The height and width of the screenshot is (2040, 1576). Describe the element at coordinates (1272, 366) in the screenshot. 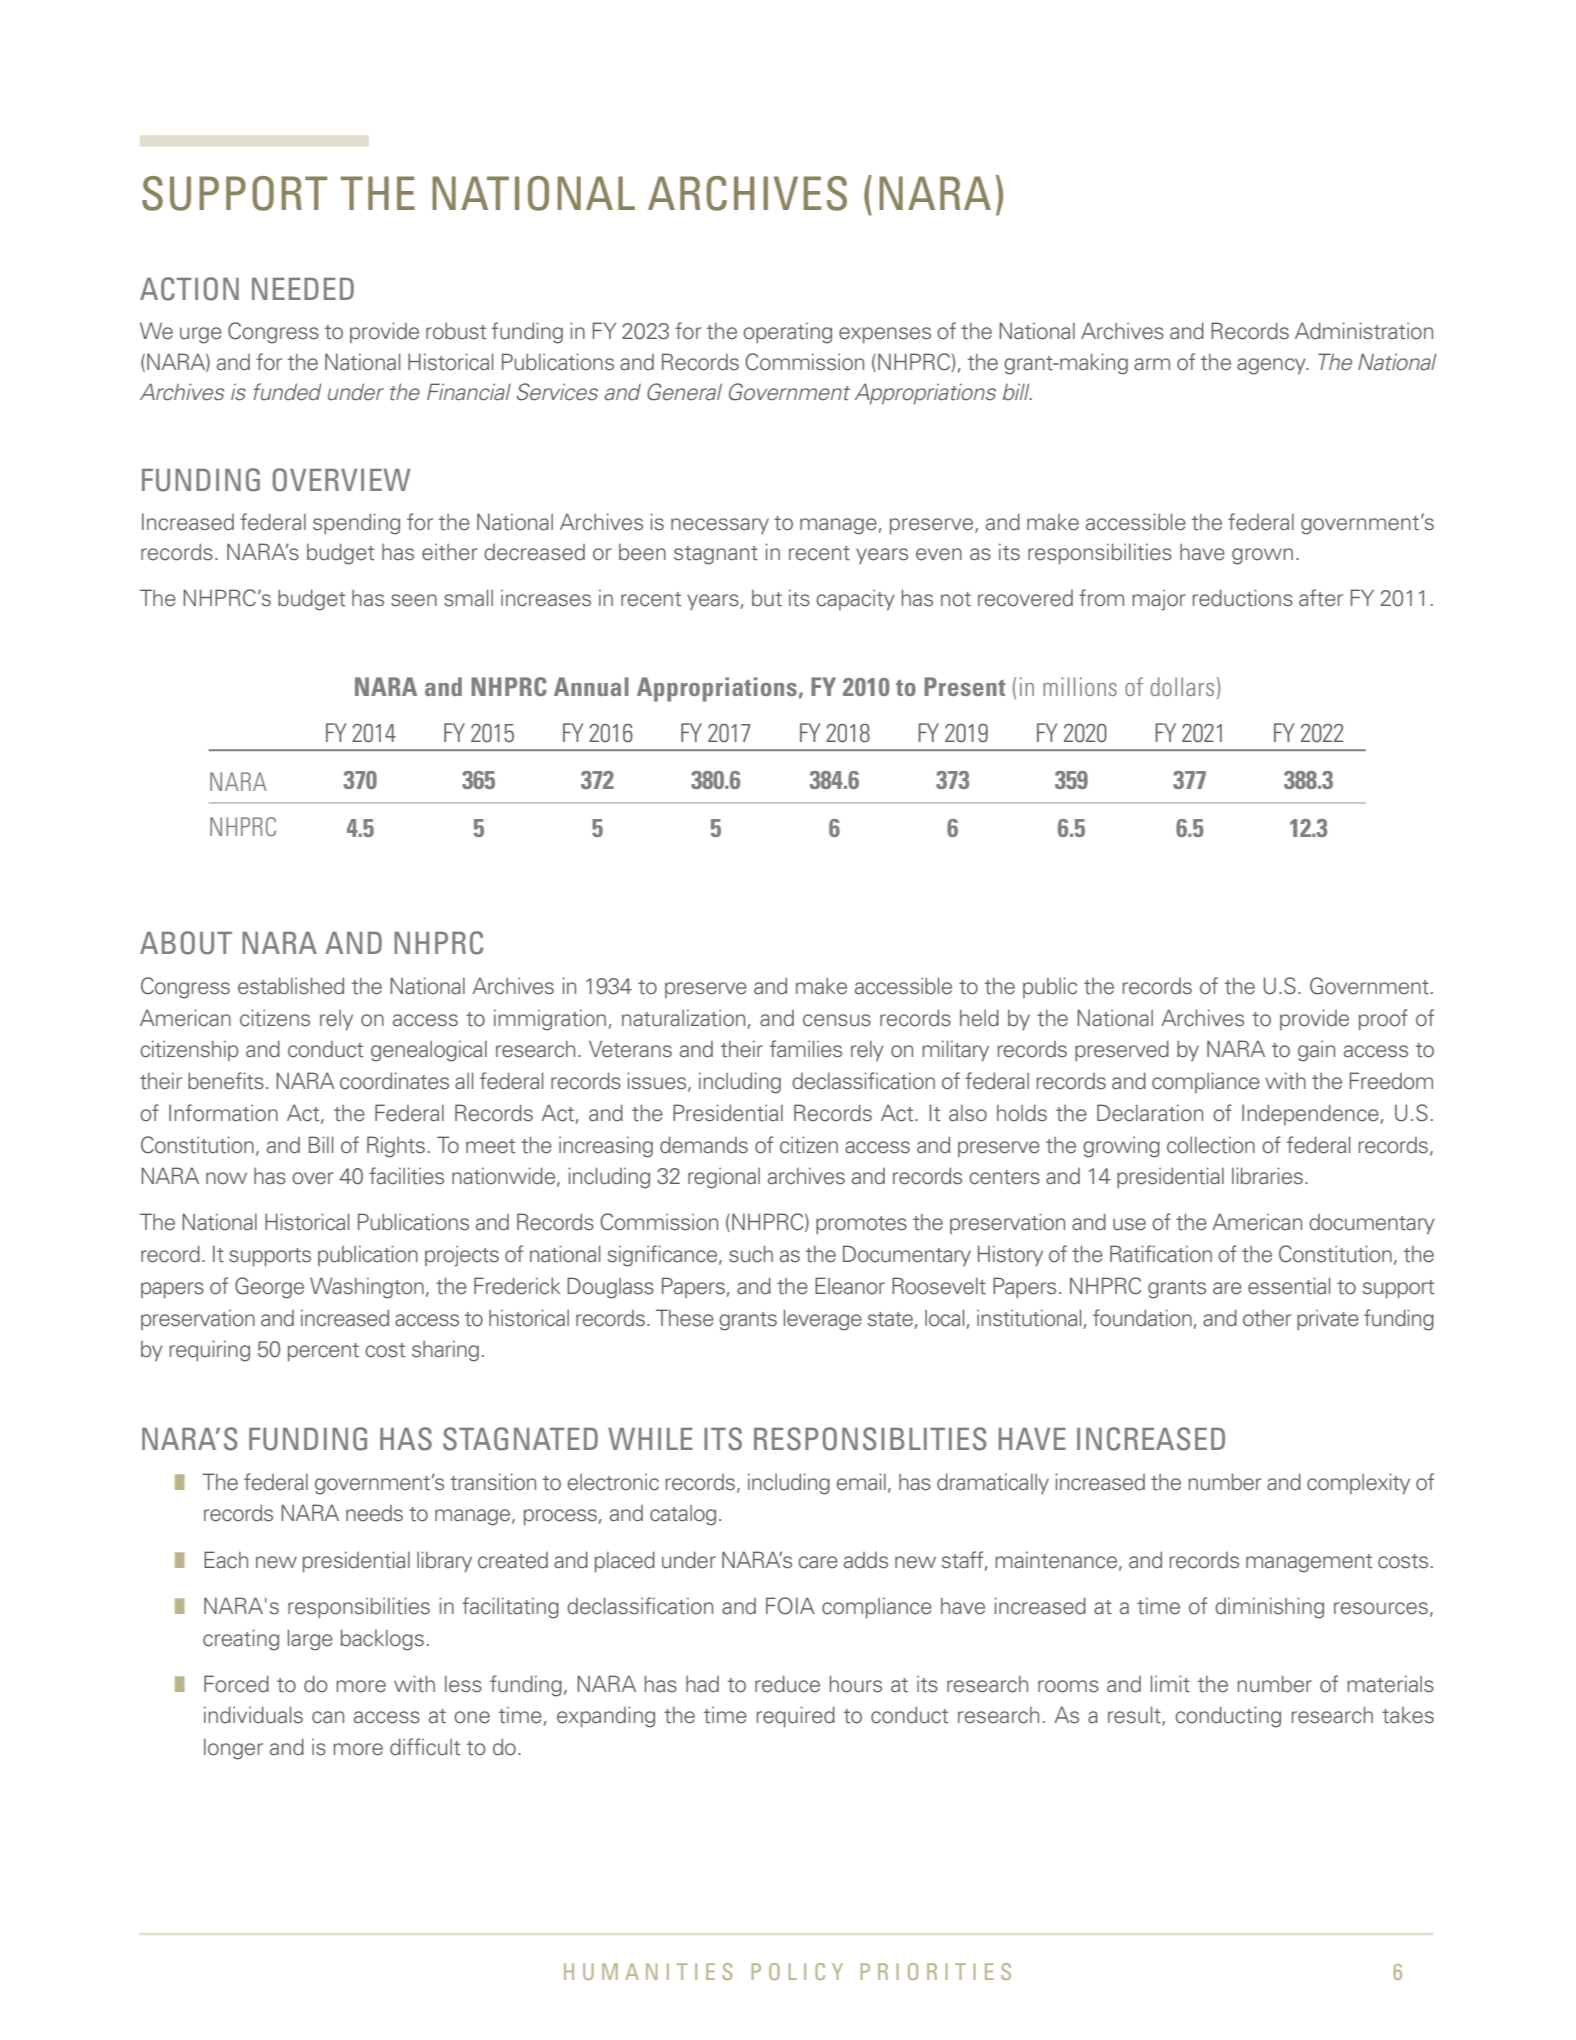

I see `agency` at that location.
